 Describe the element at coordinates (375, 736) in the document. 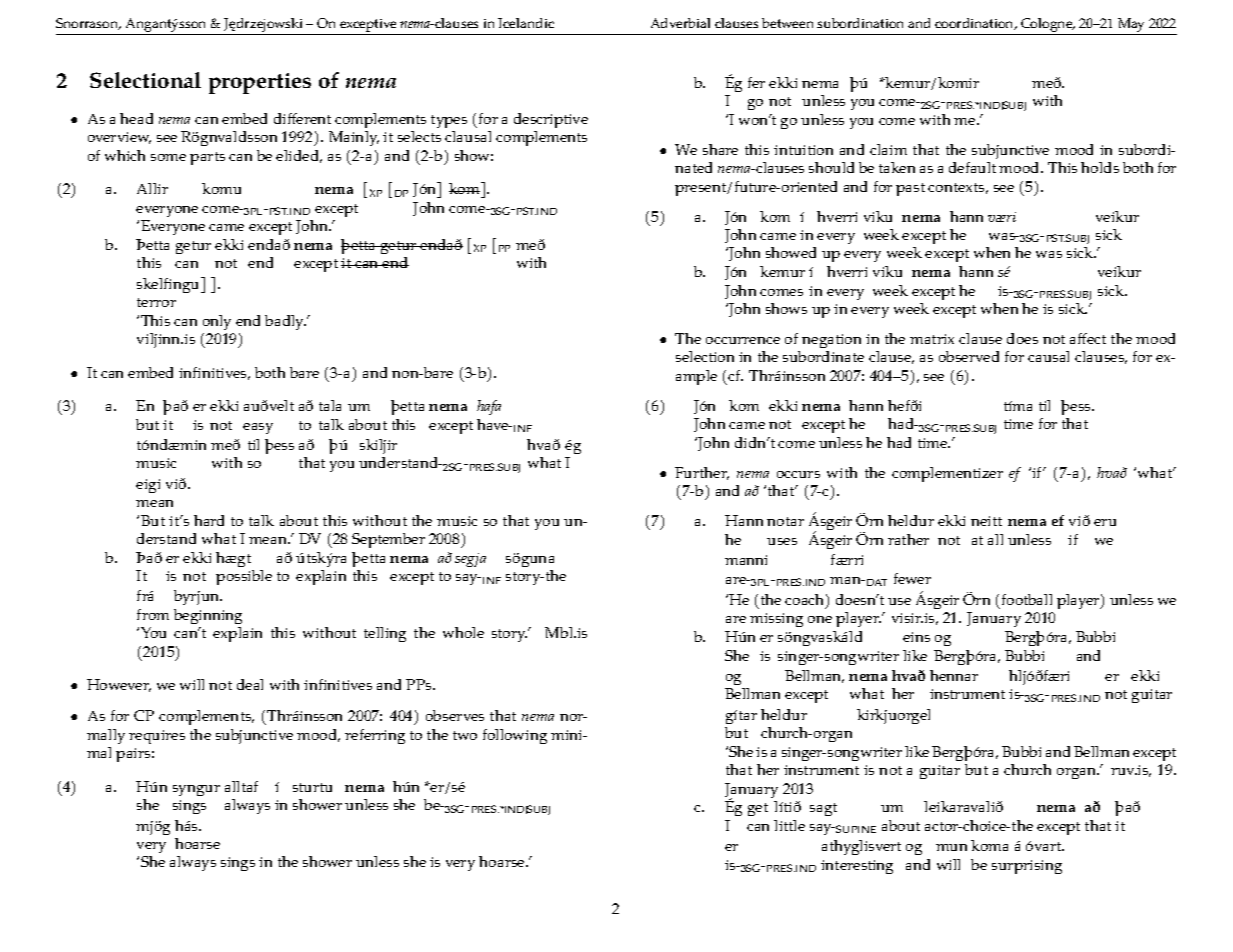

I see `referring` at that location.
